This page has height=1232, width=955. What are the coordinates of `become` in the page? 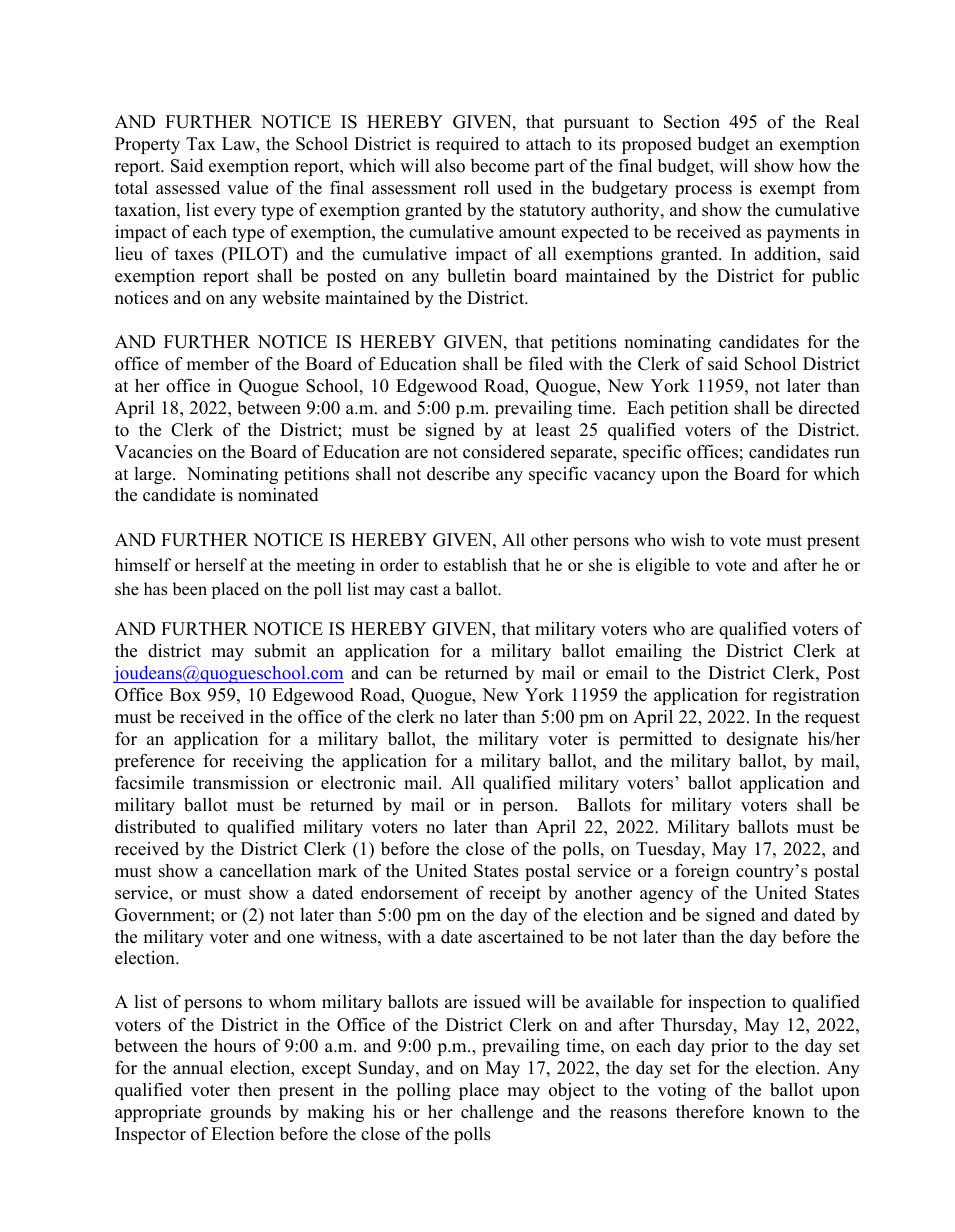 It's located at (500, 166).
